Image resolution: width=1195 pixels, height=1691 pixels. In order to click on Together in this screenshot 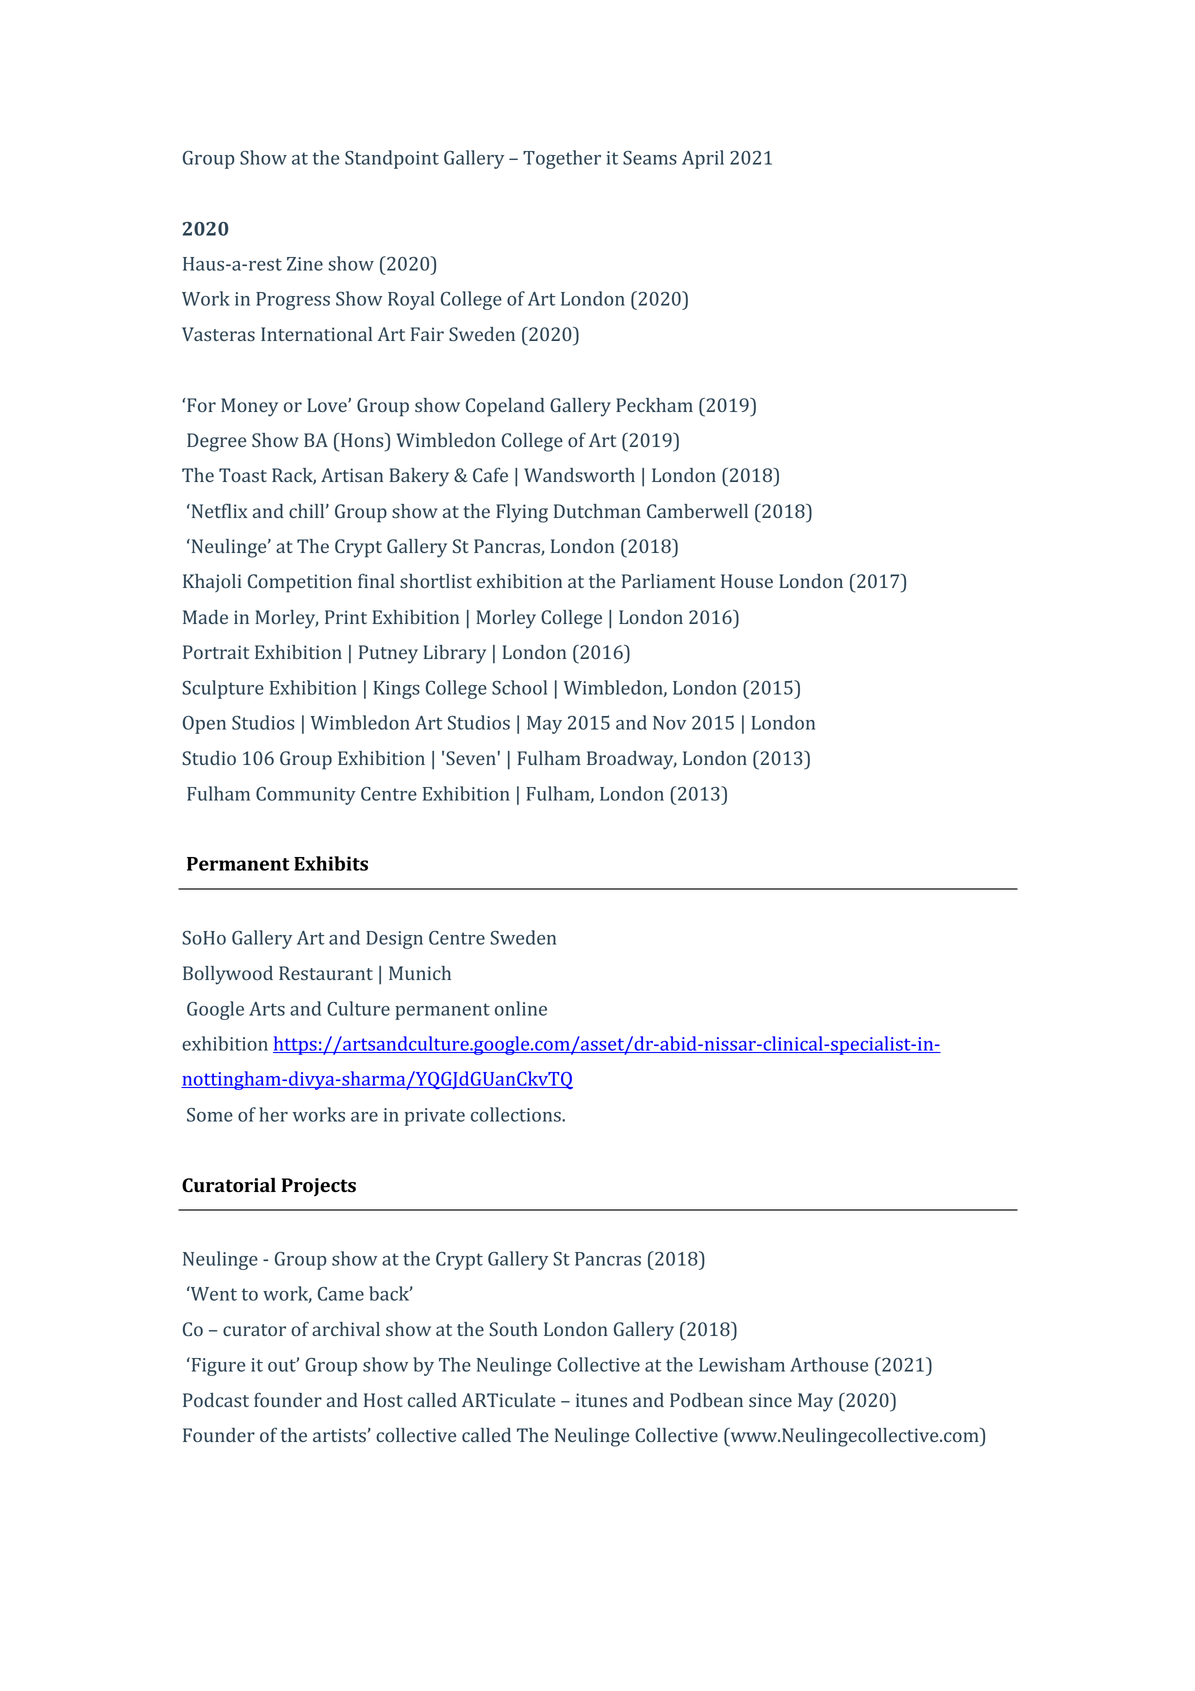, I will do `click(562, 159)`.
